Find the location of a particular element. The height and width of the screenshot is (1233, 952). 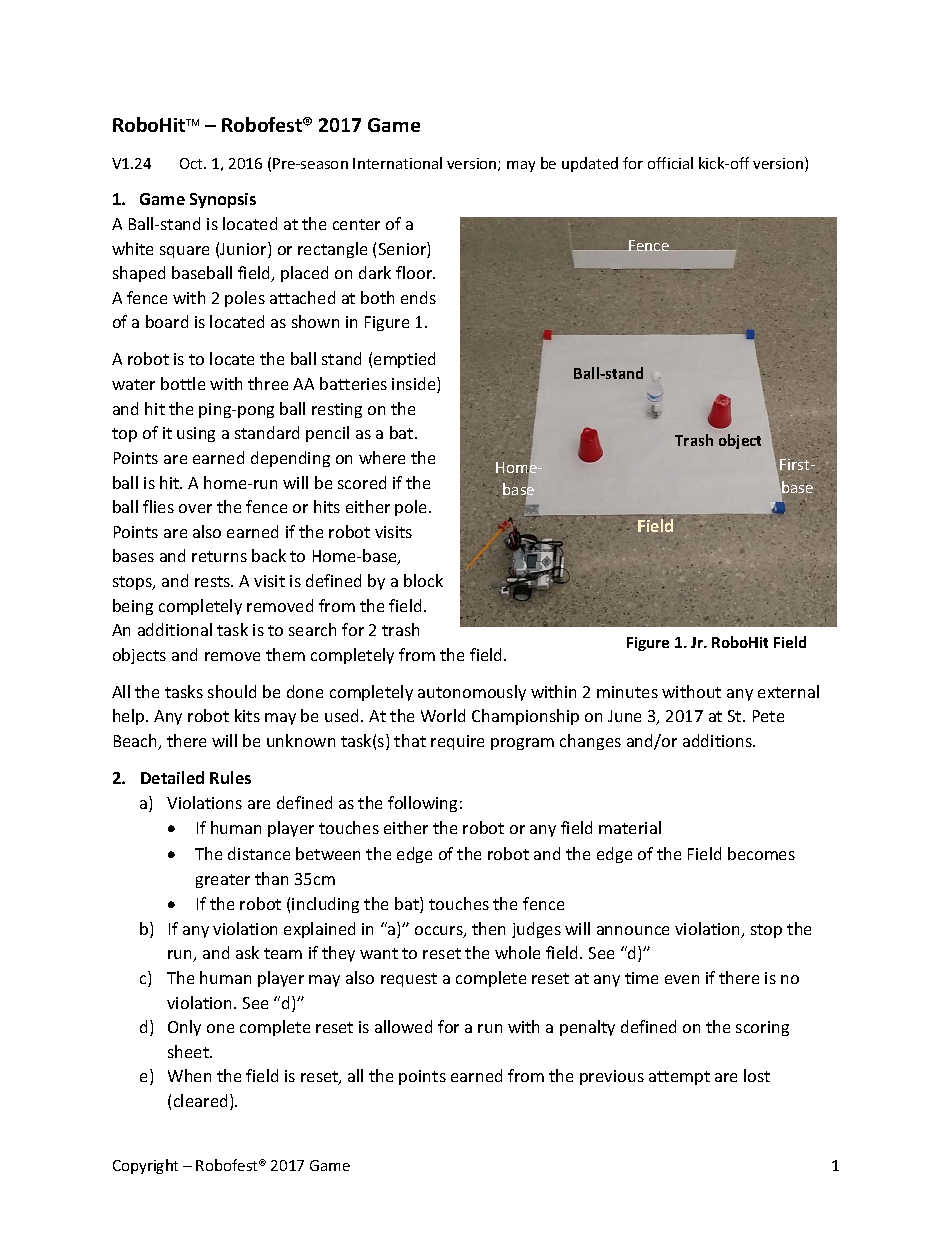

When is located at coordinates (189, 1075).
